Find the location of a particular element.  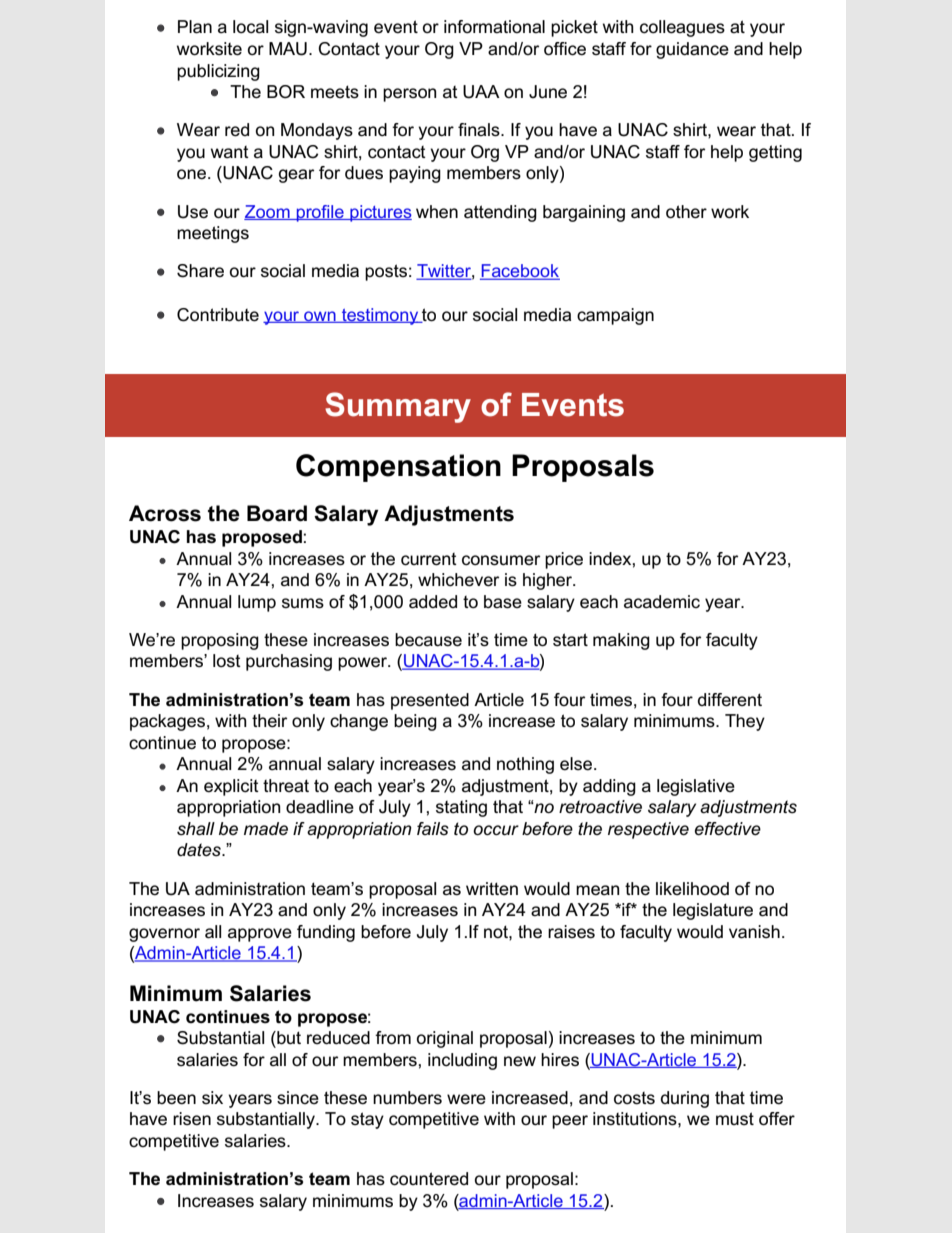

whichever is located at coordinates (458, 580).
